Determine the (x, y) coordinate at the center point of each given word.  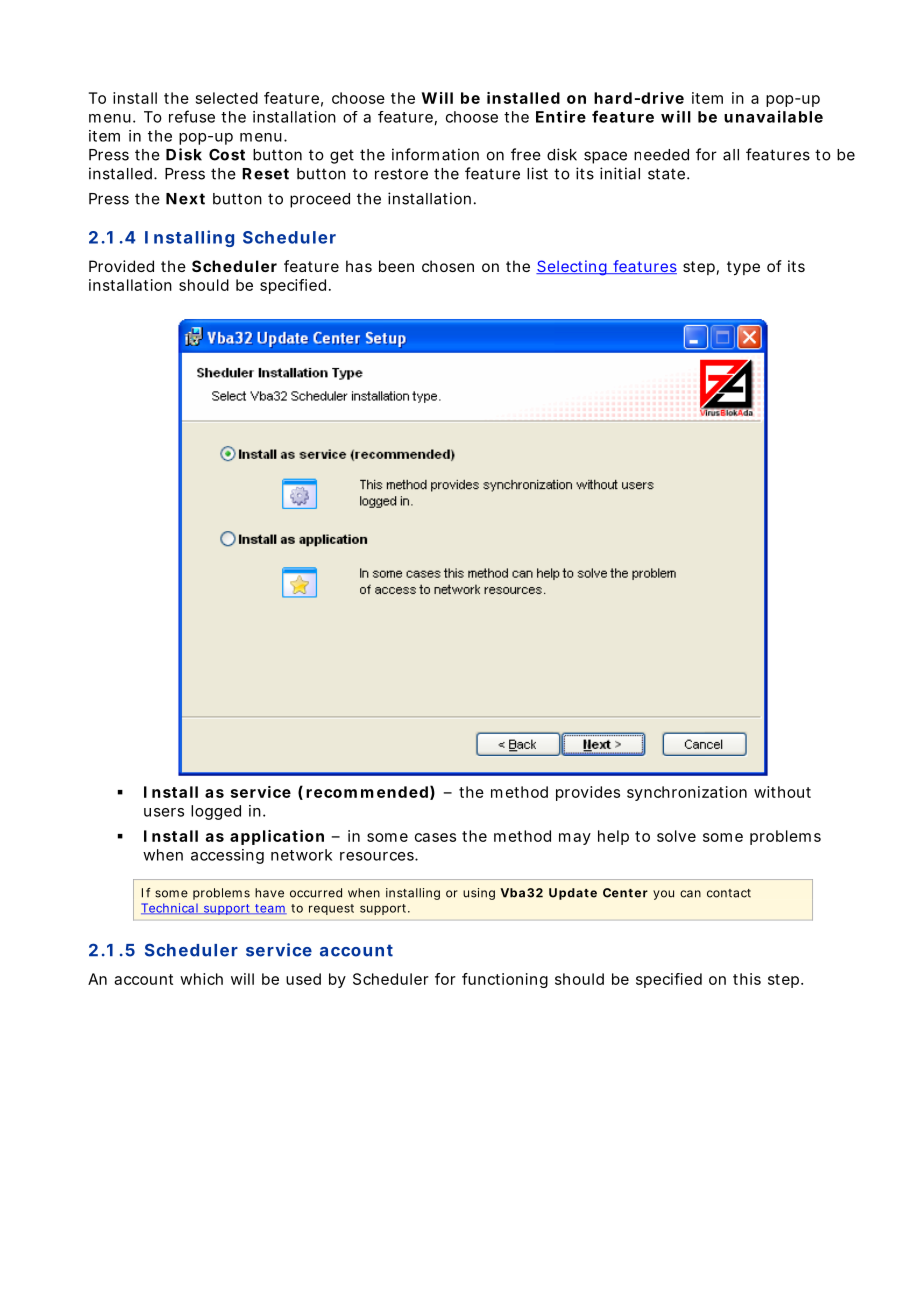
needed (661, 155)
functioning (505, 980)
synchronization (687, 793)
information (435, 154)
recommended (368, 793)
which (201, 979)
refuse (192, 116)
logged (216, 812)
